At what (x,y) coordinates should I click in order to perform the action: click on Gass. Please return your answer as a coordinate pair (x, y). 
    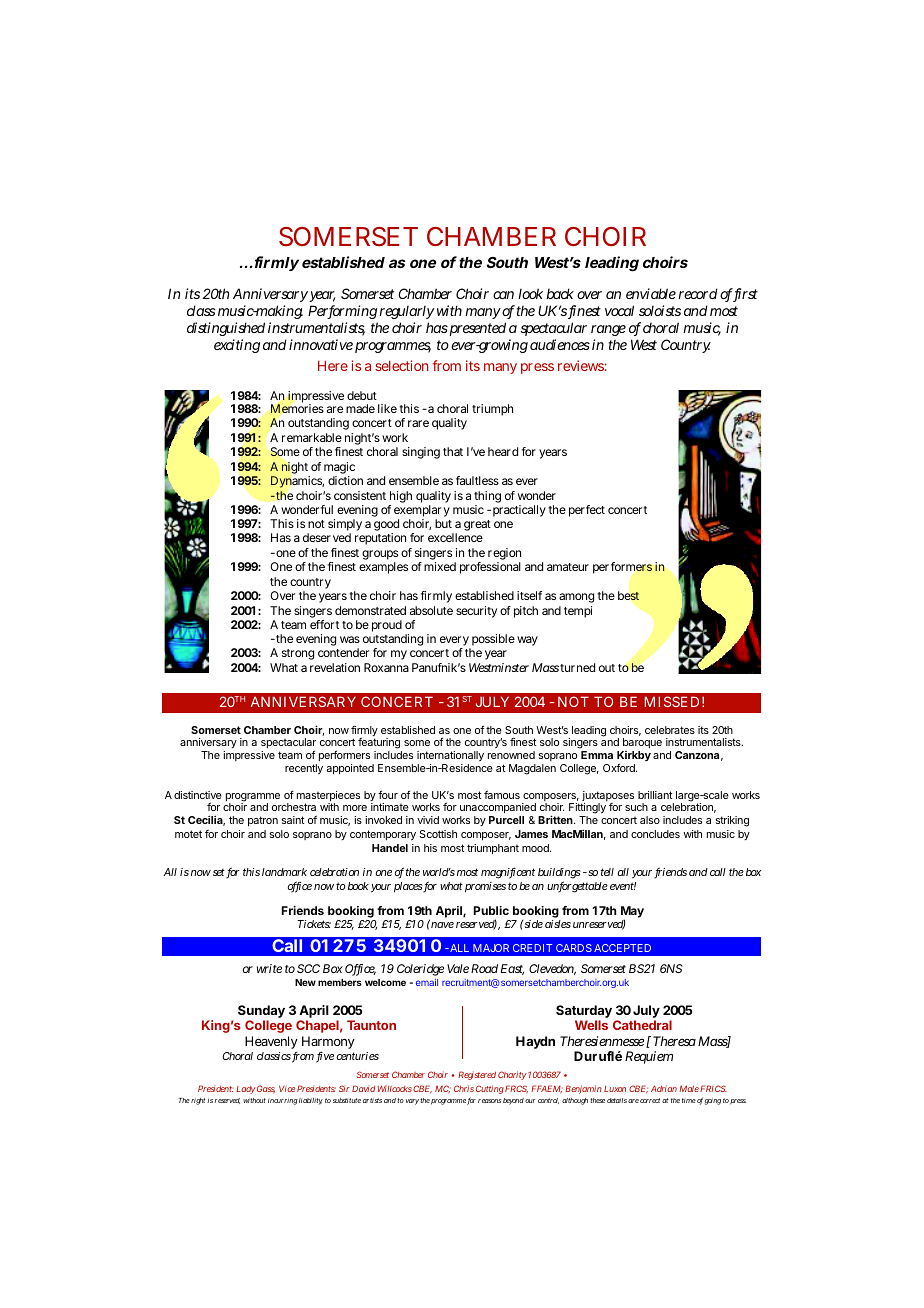
    Looking at the image, I should click on (265, 1089).
